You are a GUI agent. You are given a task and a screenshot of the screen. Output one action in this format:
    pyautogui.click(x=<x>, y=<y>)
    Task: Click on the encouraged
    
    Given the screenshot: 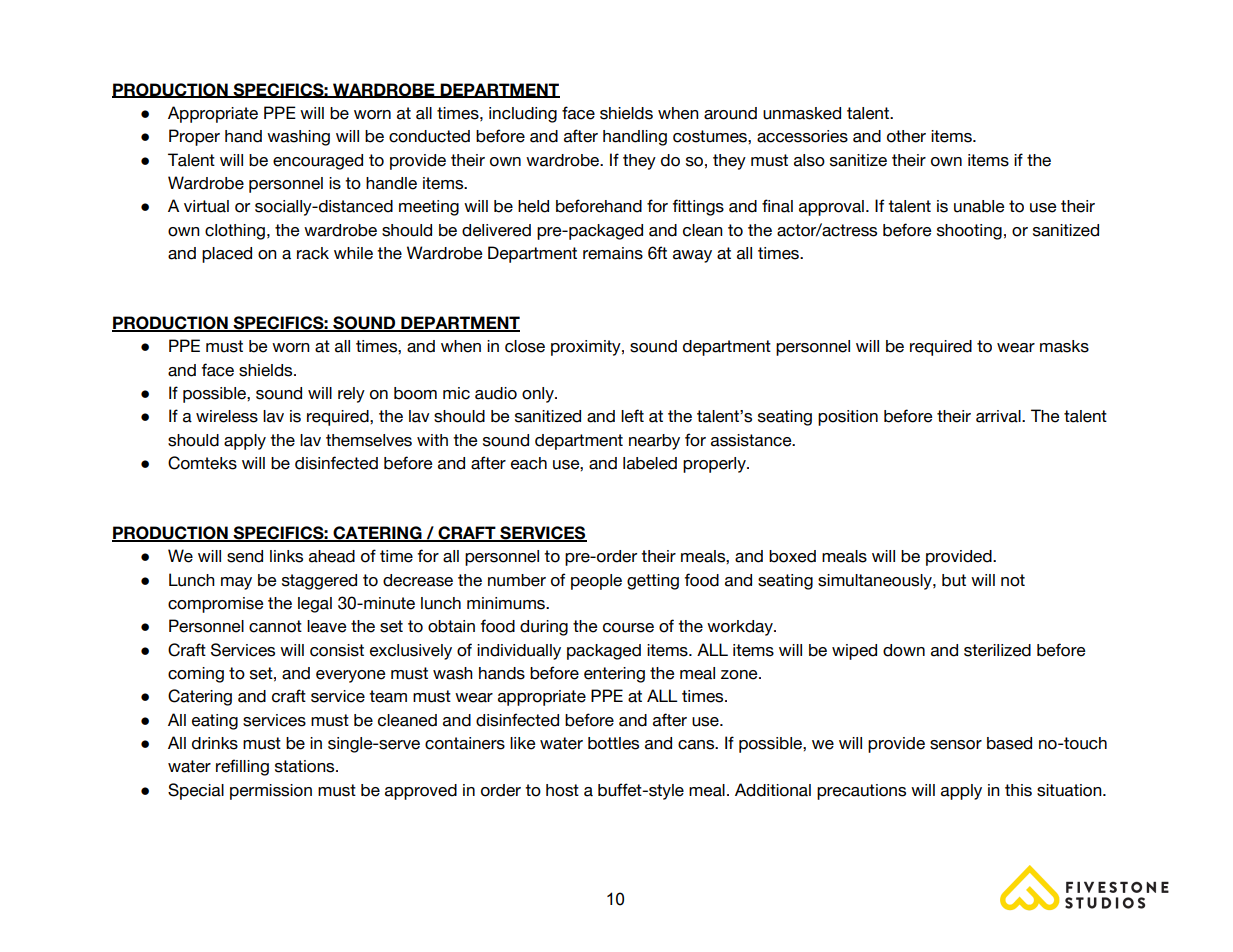 What is the action you would take?
    pyautogui.click(x=318, y=162)
